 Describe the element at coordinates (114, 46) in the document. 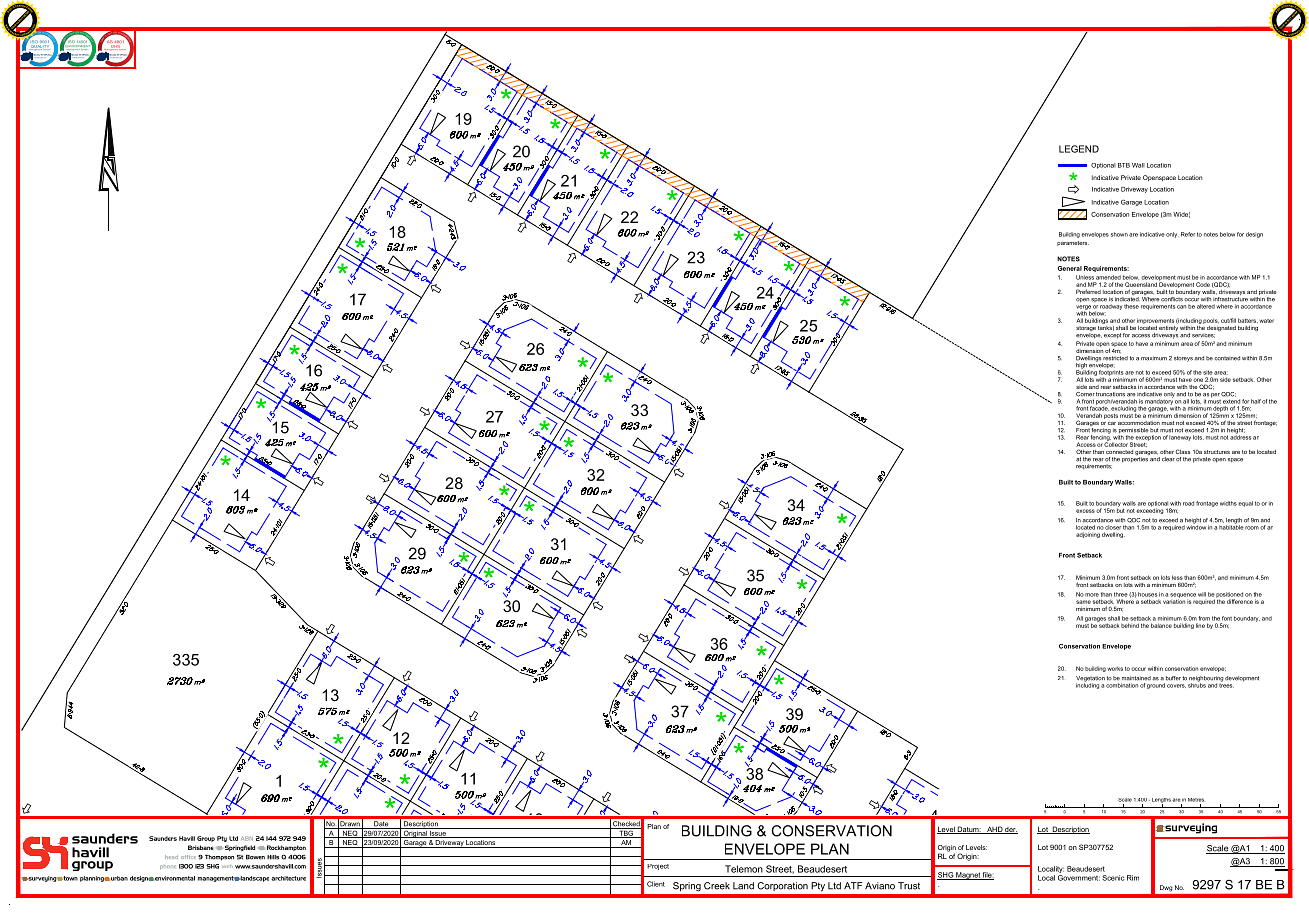

I see `OHS` at that location.
